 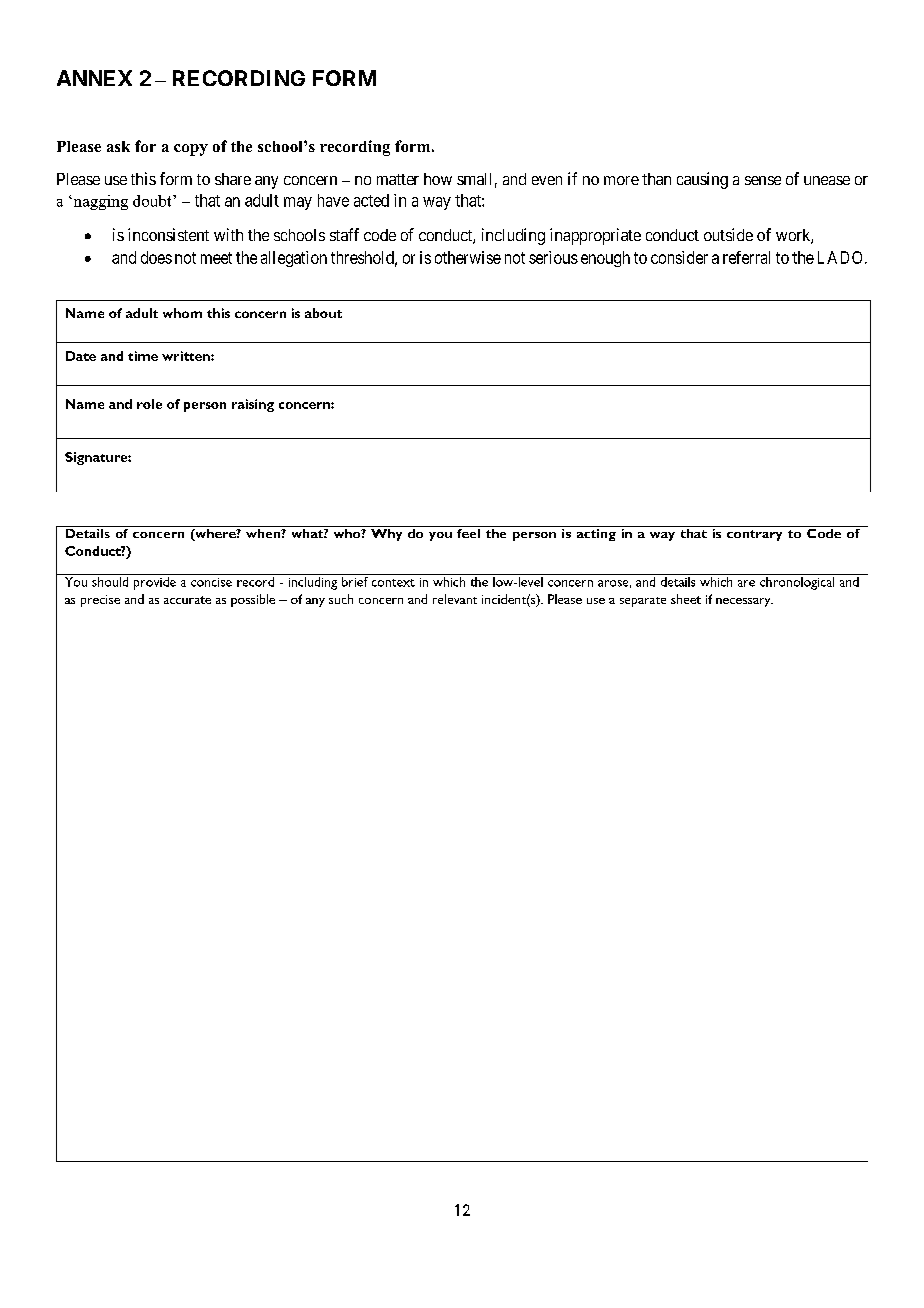 I want to click on doubt, so click(x=153, y=201).
